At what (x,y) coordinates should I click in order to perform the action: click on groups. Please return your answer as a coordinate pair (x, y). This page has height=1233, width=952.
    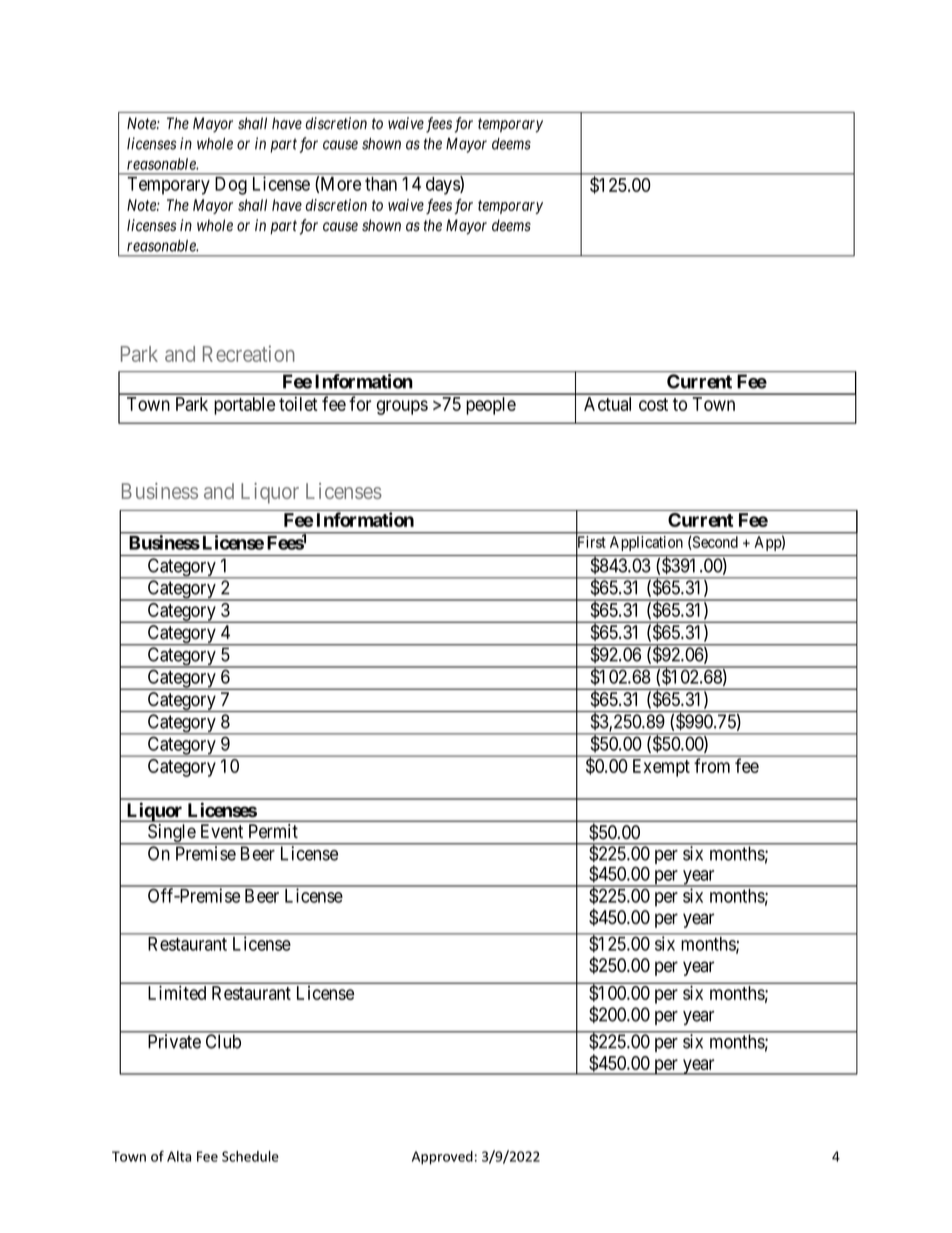
    Looking at the image, I should click on (402, 407).
